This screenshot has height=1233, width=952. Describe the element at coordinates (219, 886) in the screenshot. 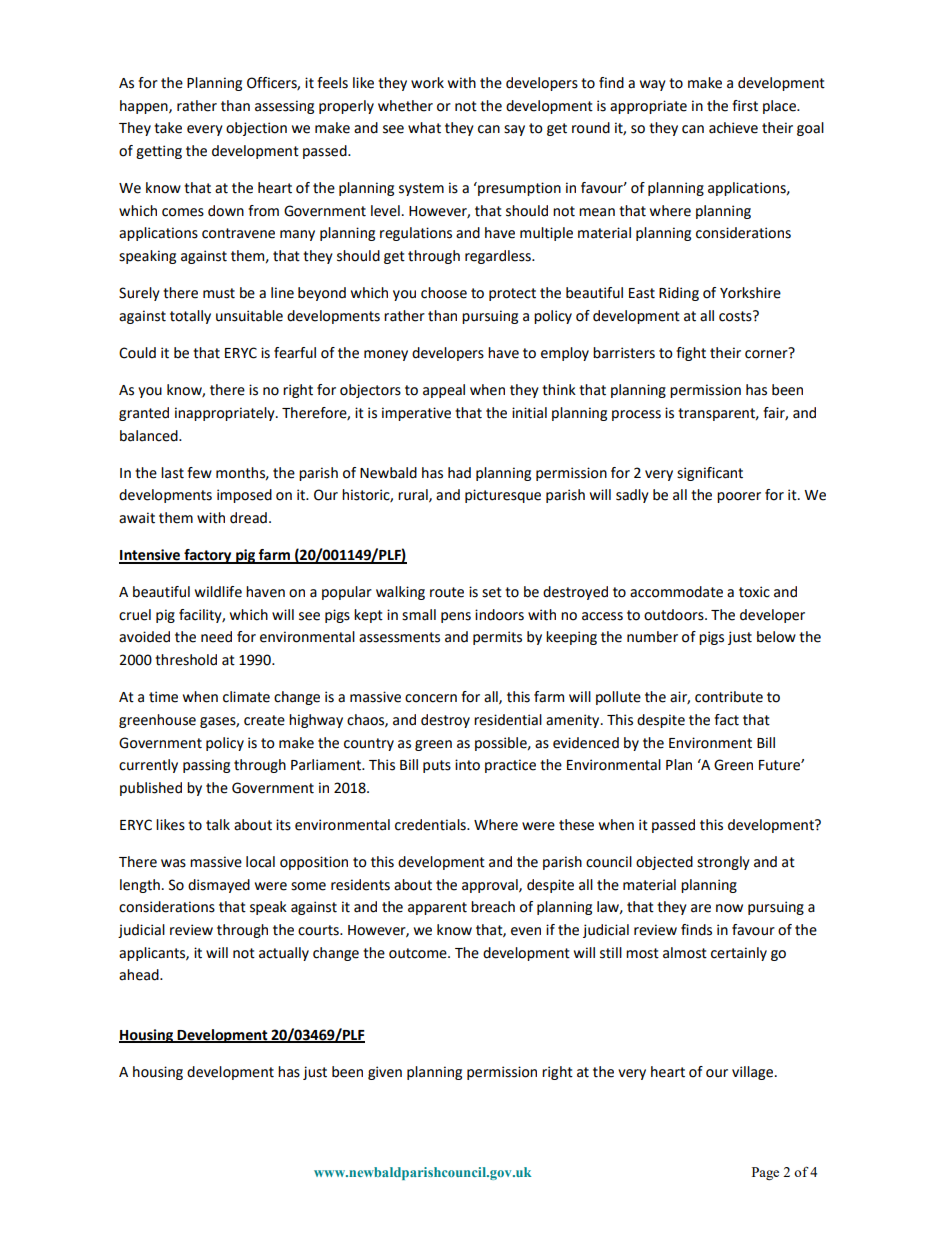

I see `dismayed` at that location.
